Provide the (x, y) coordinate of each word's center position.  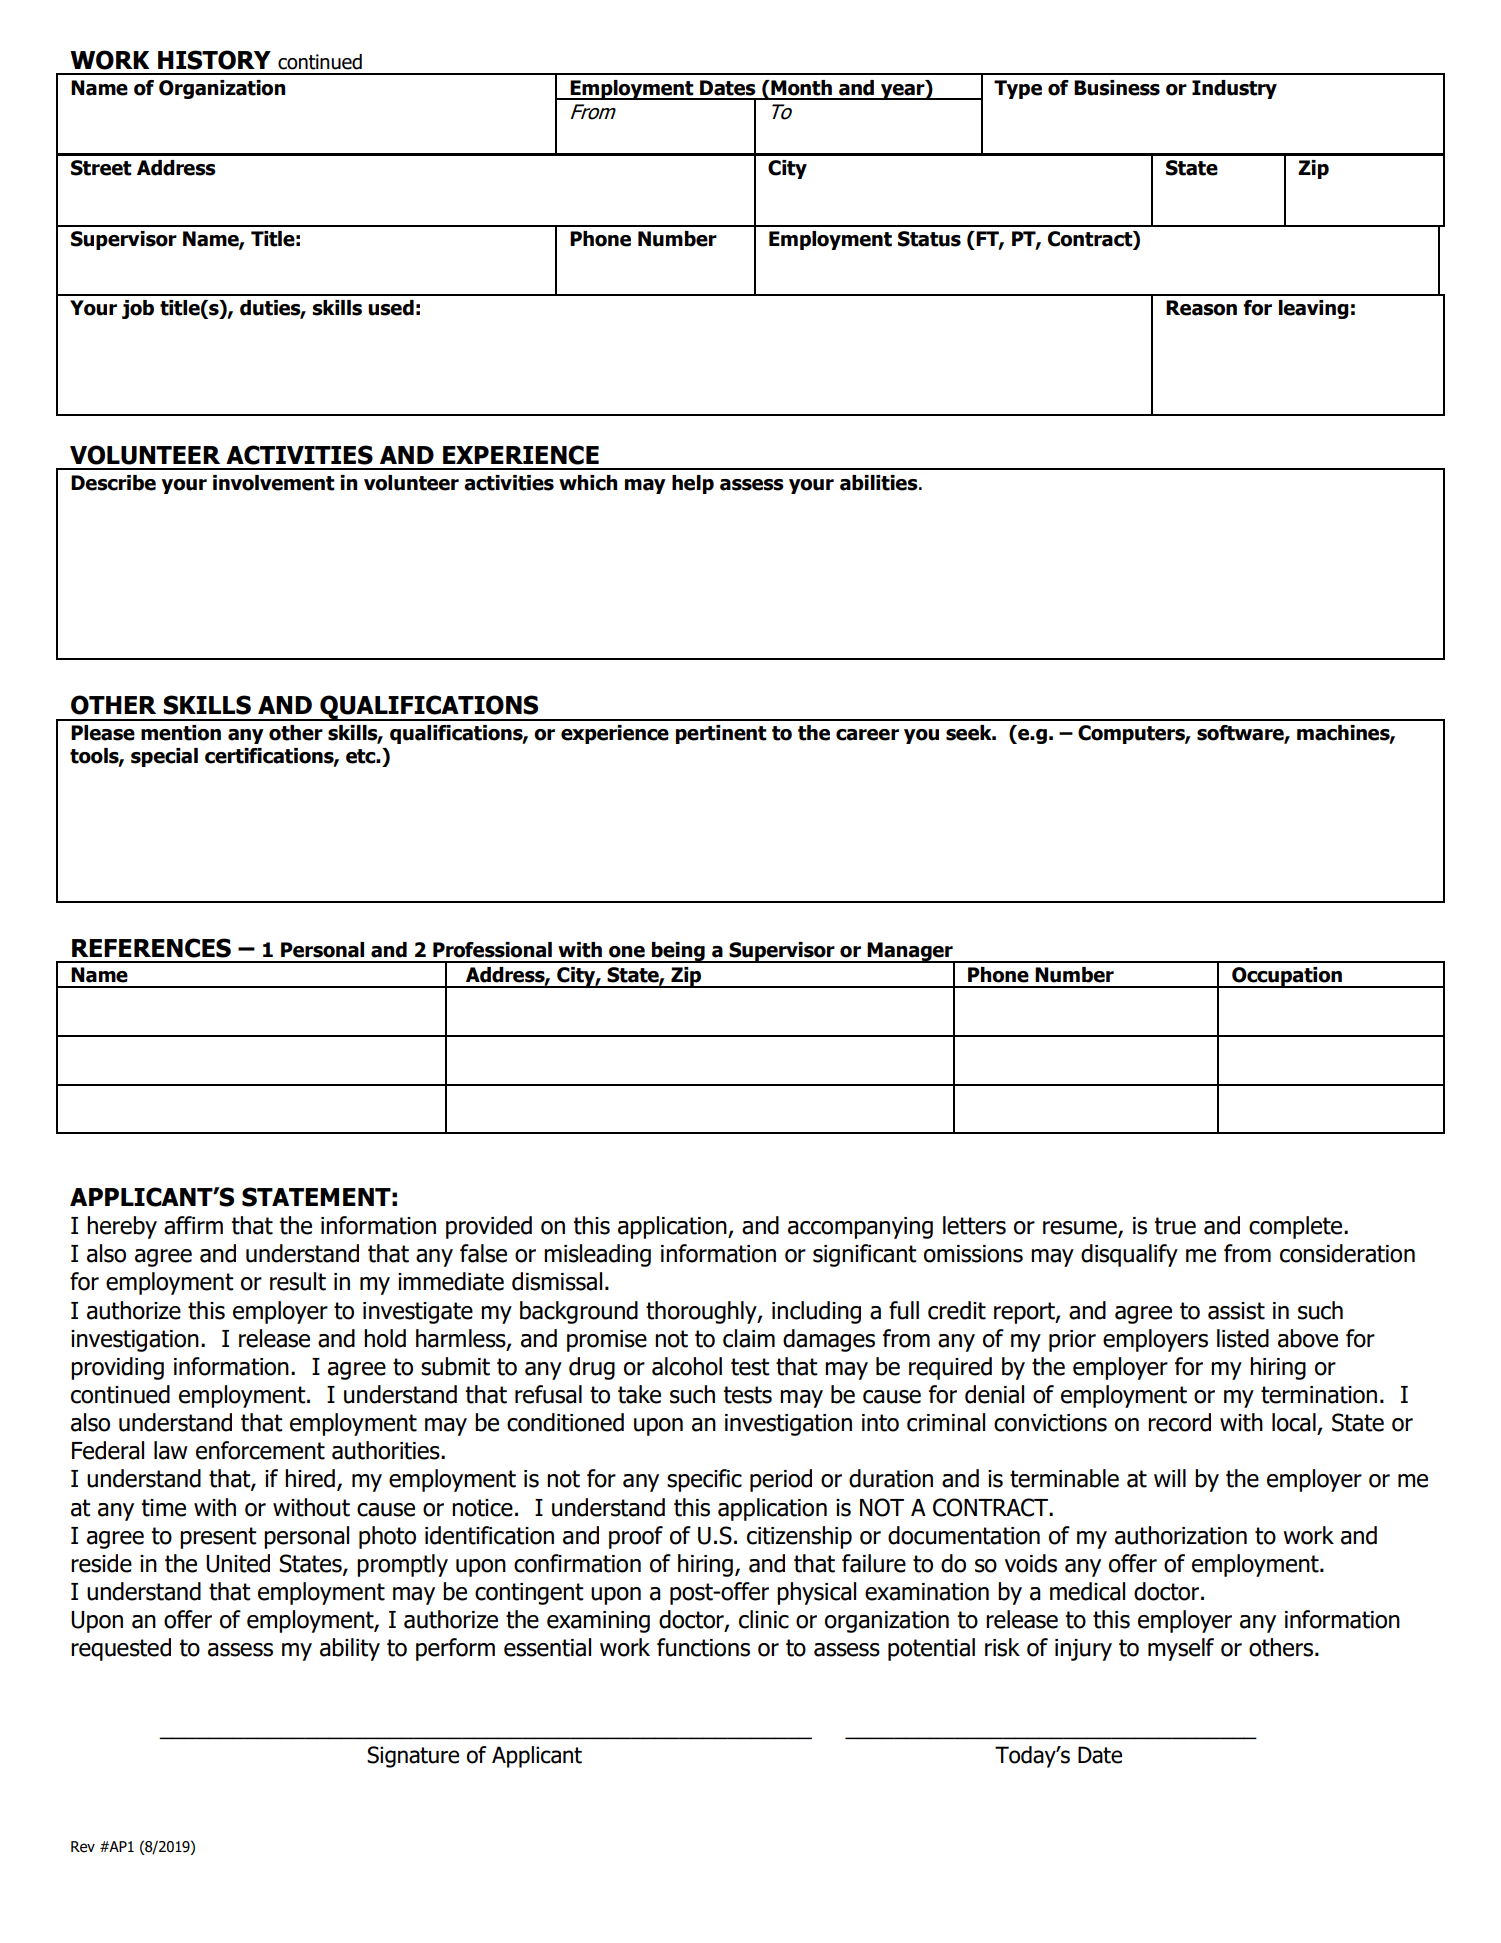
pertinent (721, 734)
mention (181, 733)
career (867, 735)
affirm (193, 1225)
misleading (597, 1255)
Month (800, 88)
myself (1181, 1649)
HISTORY (214, 60)
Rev (83, 1847)
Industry (1234, 89)
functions (703, 1647)
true (1175, 1226)
